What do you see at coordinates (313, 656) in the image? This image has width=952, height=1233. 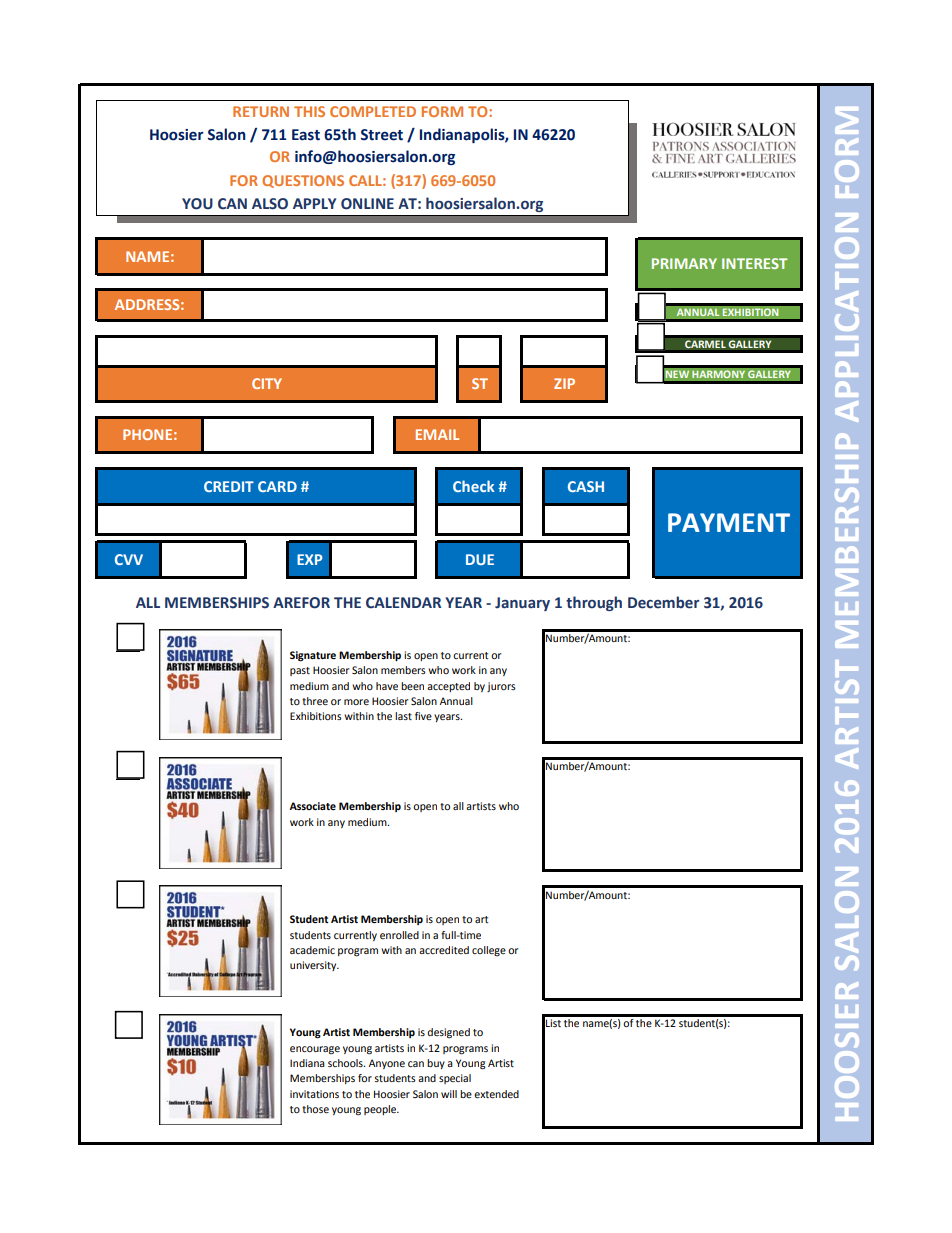 I see `Signature` at bounding box center [313, 656].
